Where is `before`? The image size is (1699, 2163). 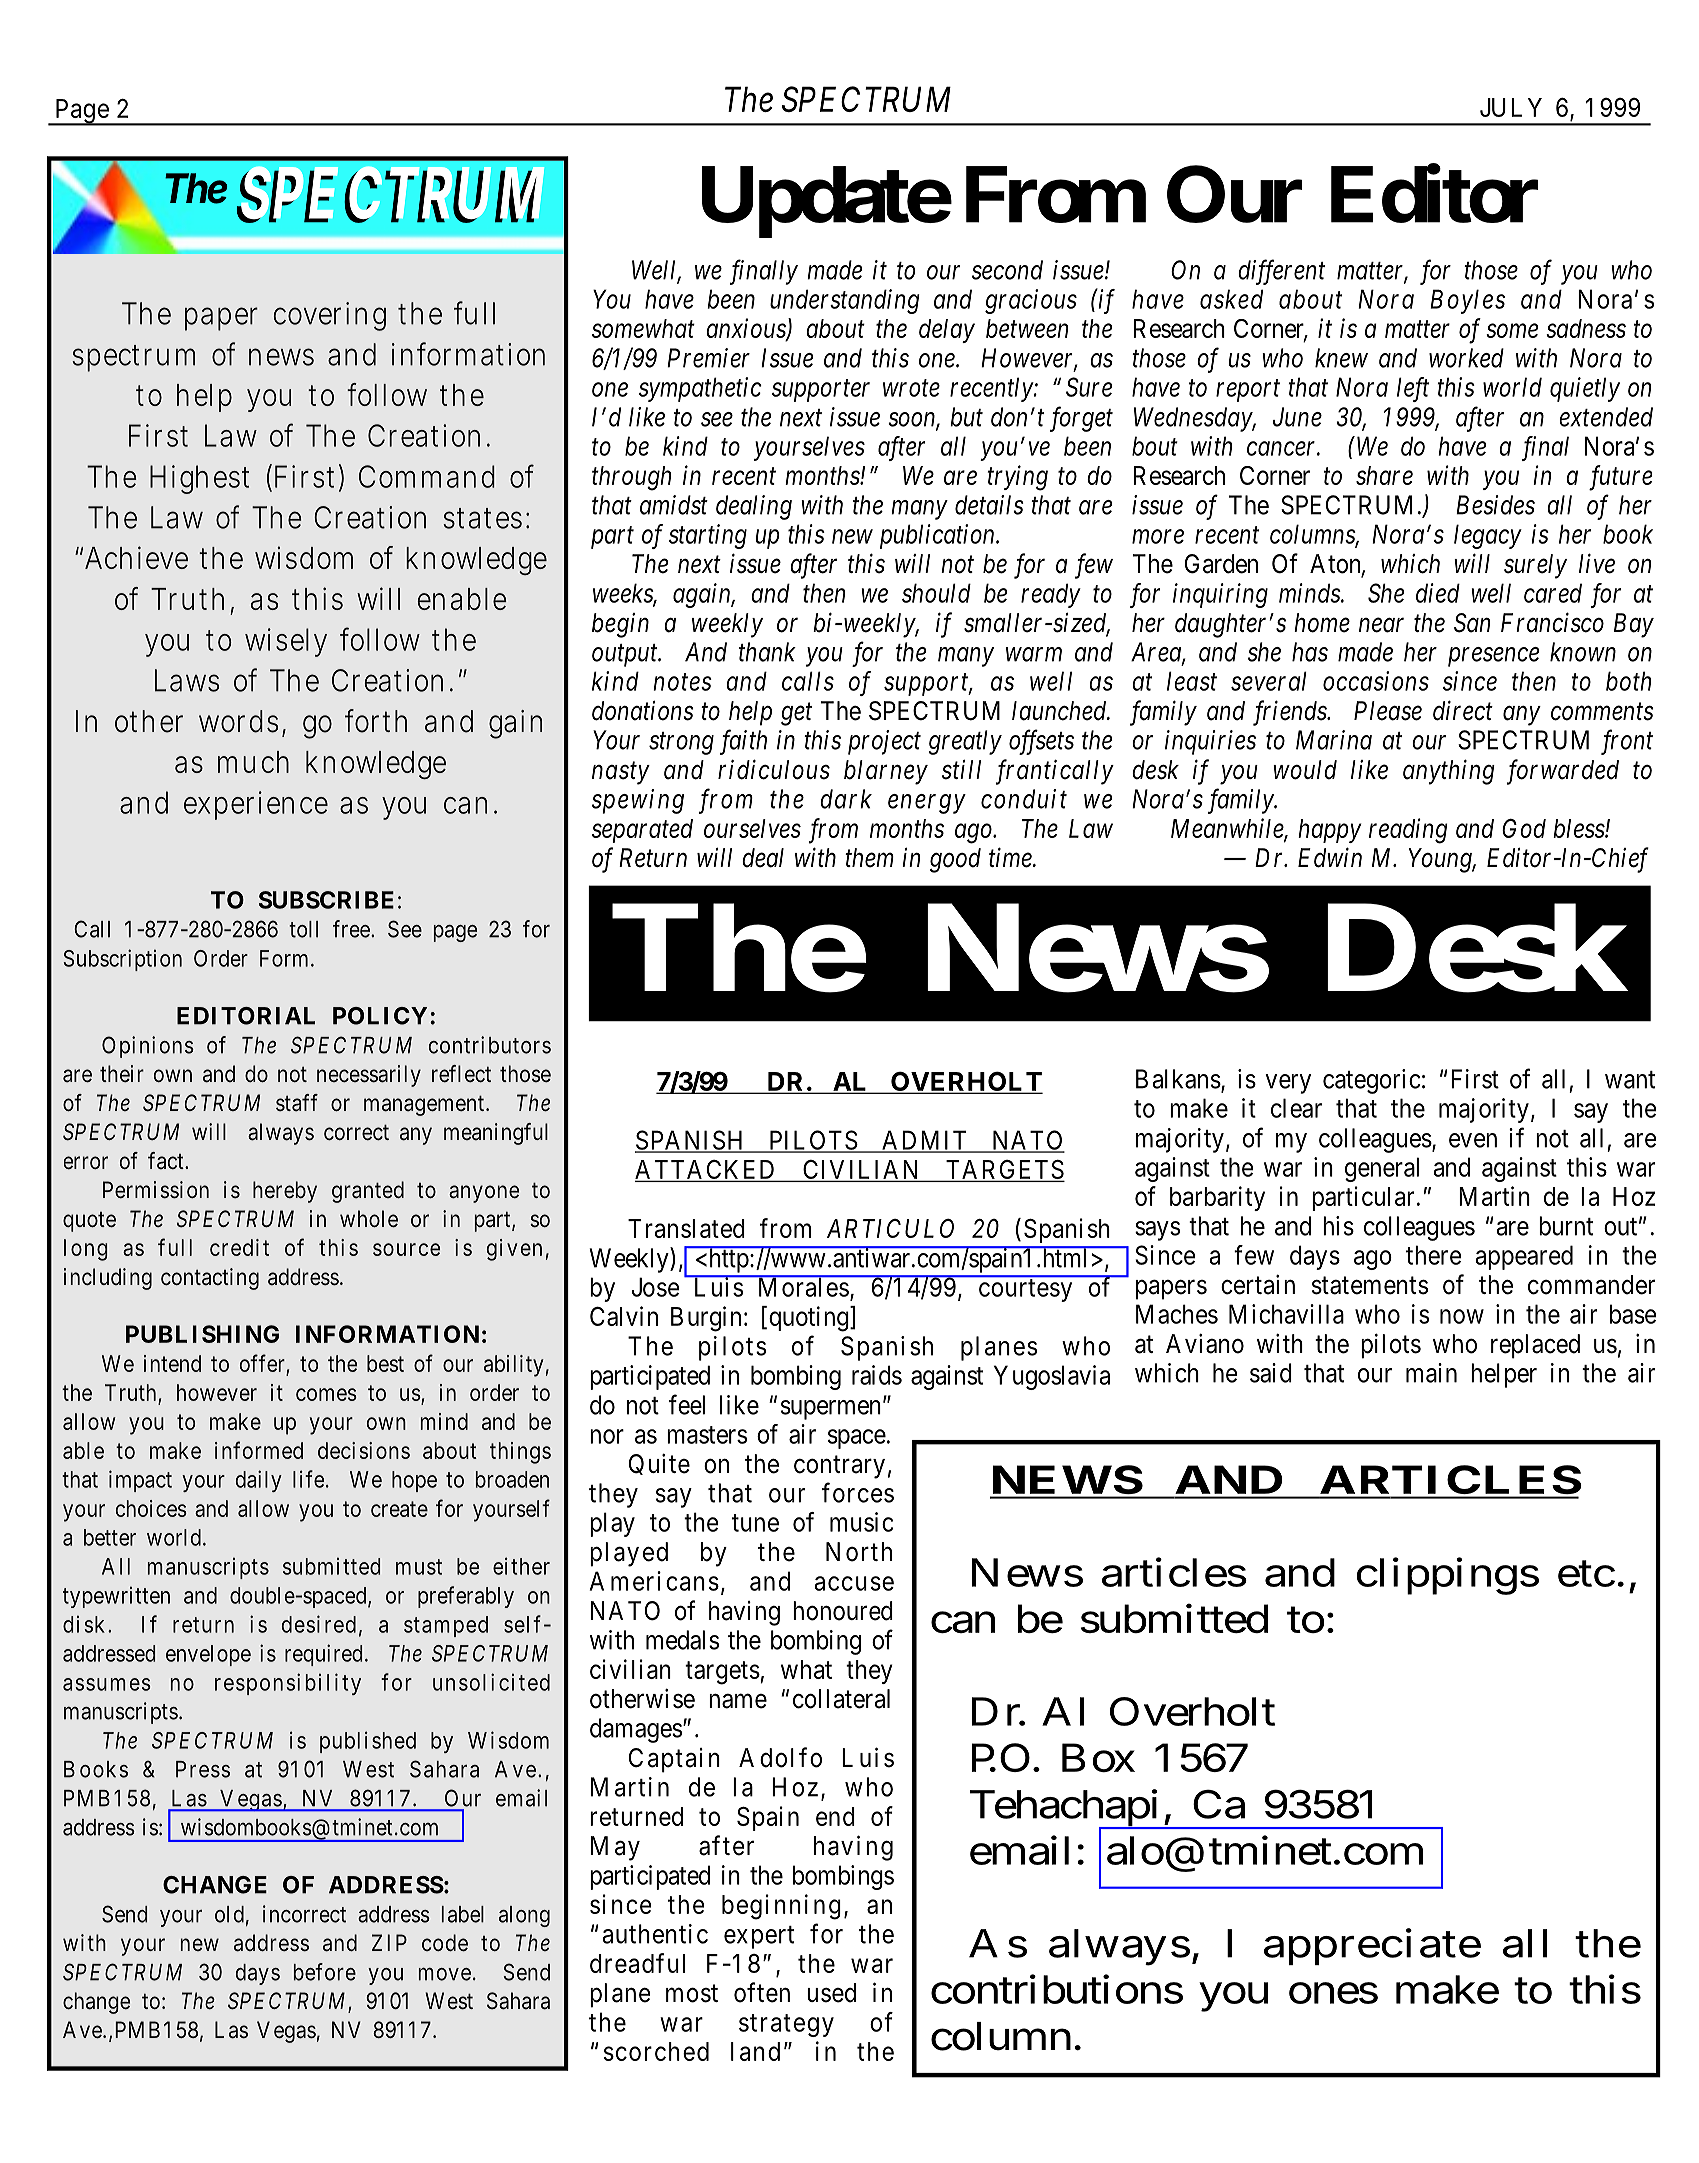 before is located at coordinates (325, 1972).
